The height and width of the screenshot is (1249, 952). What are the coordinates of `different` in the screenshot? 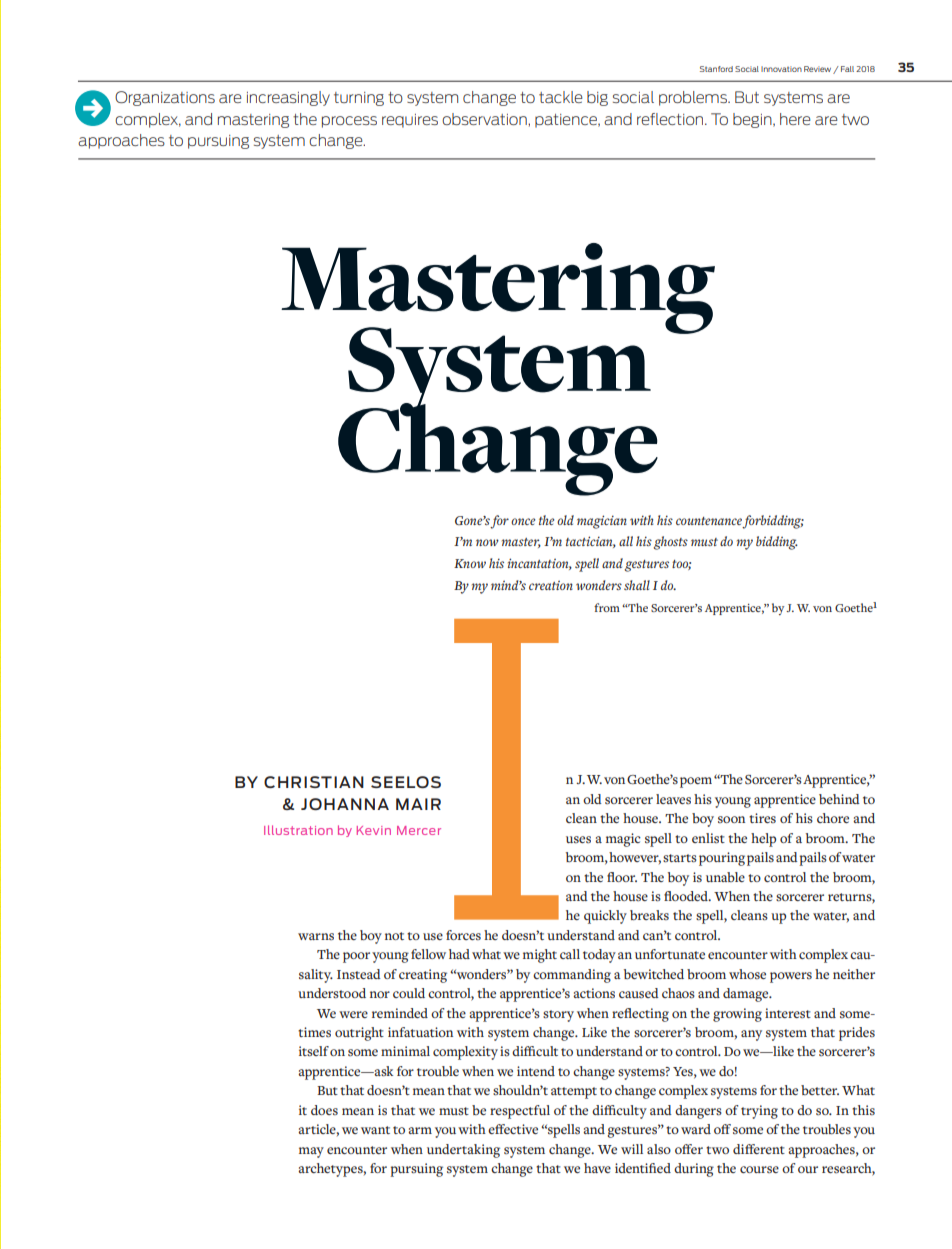 It's located at (759, 1149).
